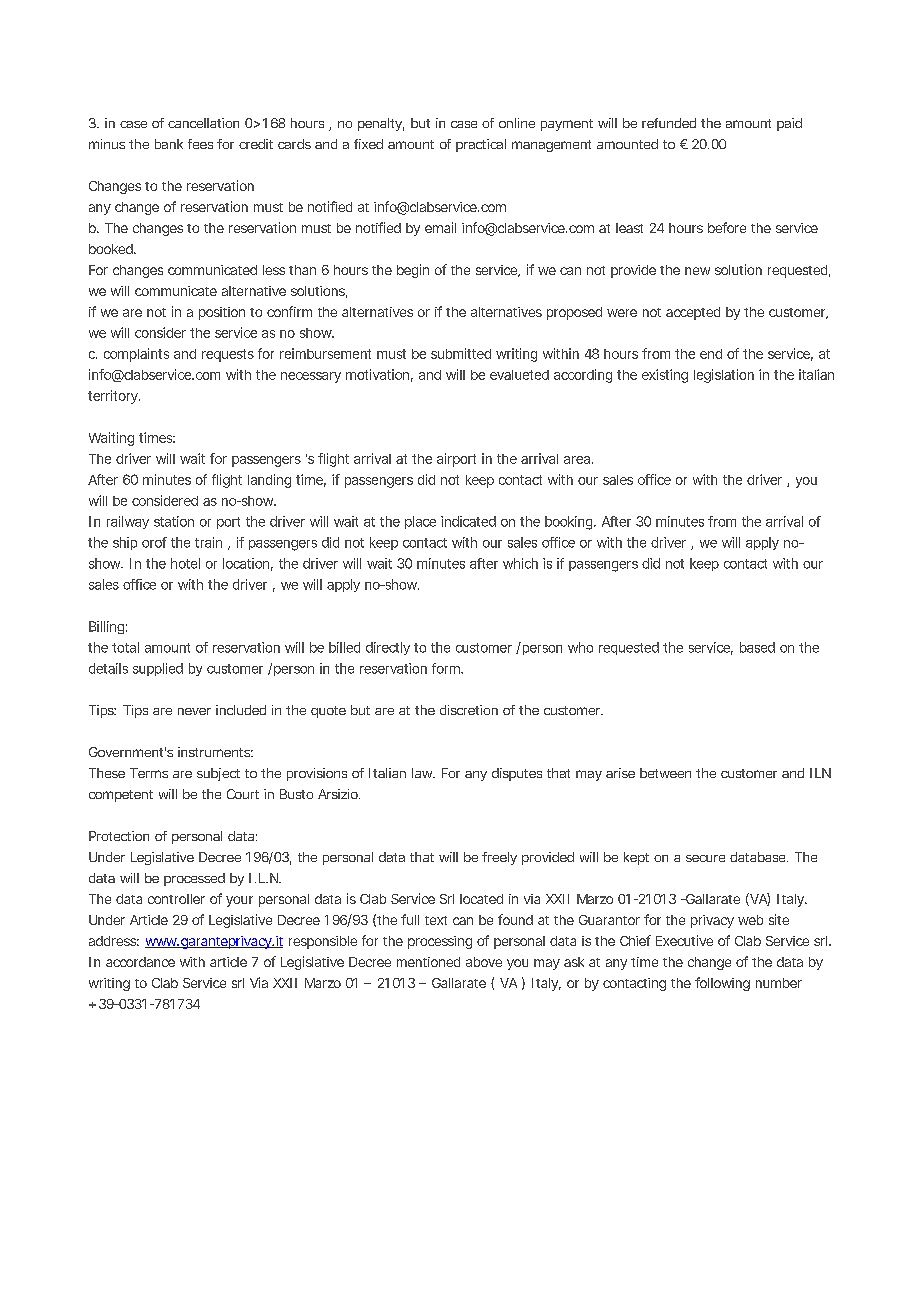 The image size is (924, 1308). I want to click on indicated, so click(468, 521).
